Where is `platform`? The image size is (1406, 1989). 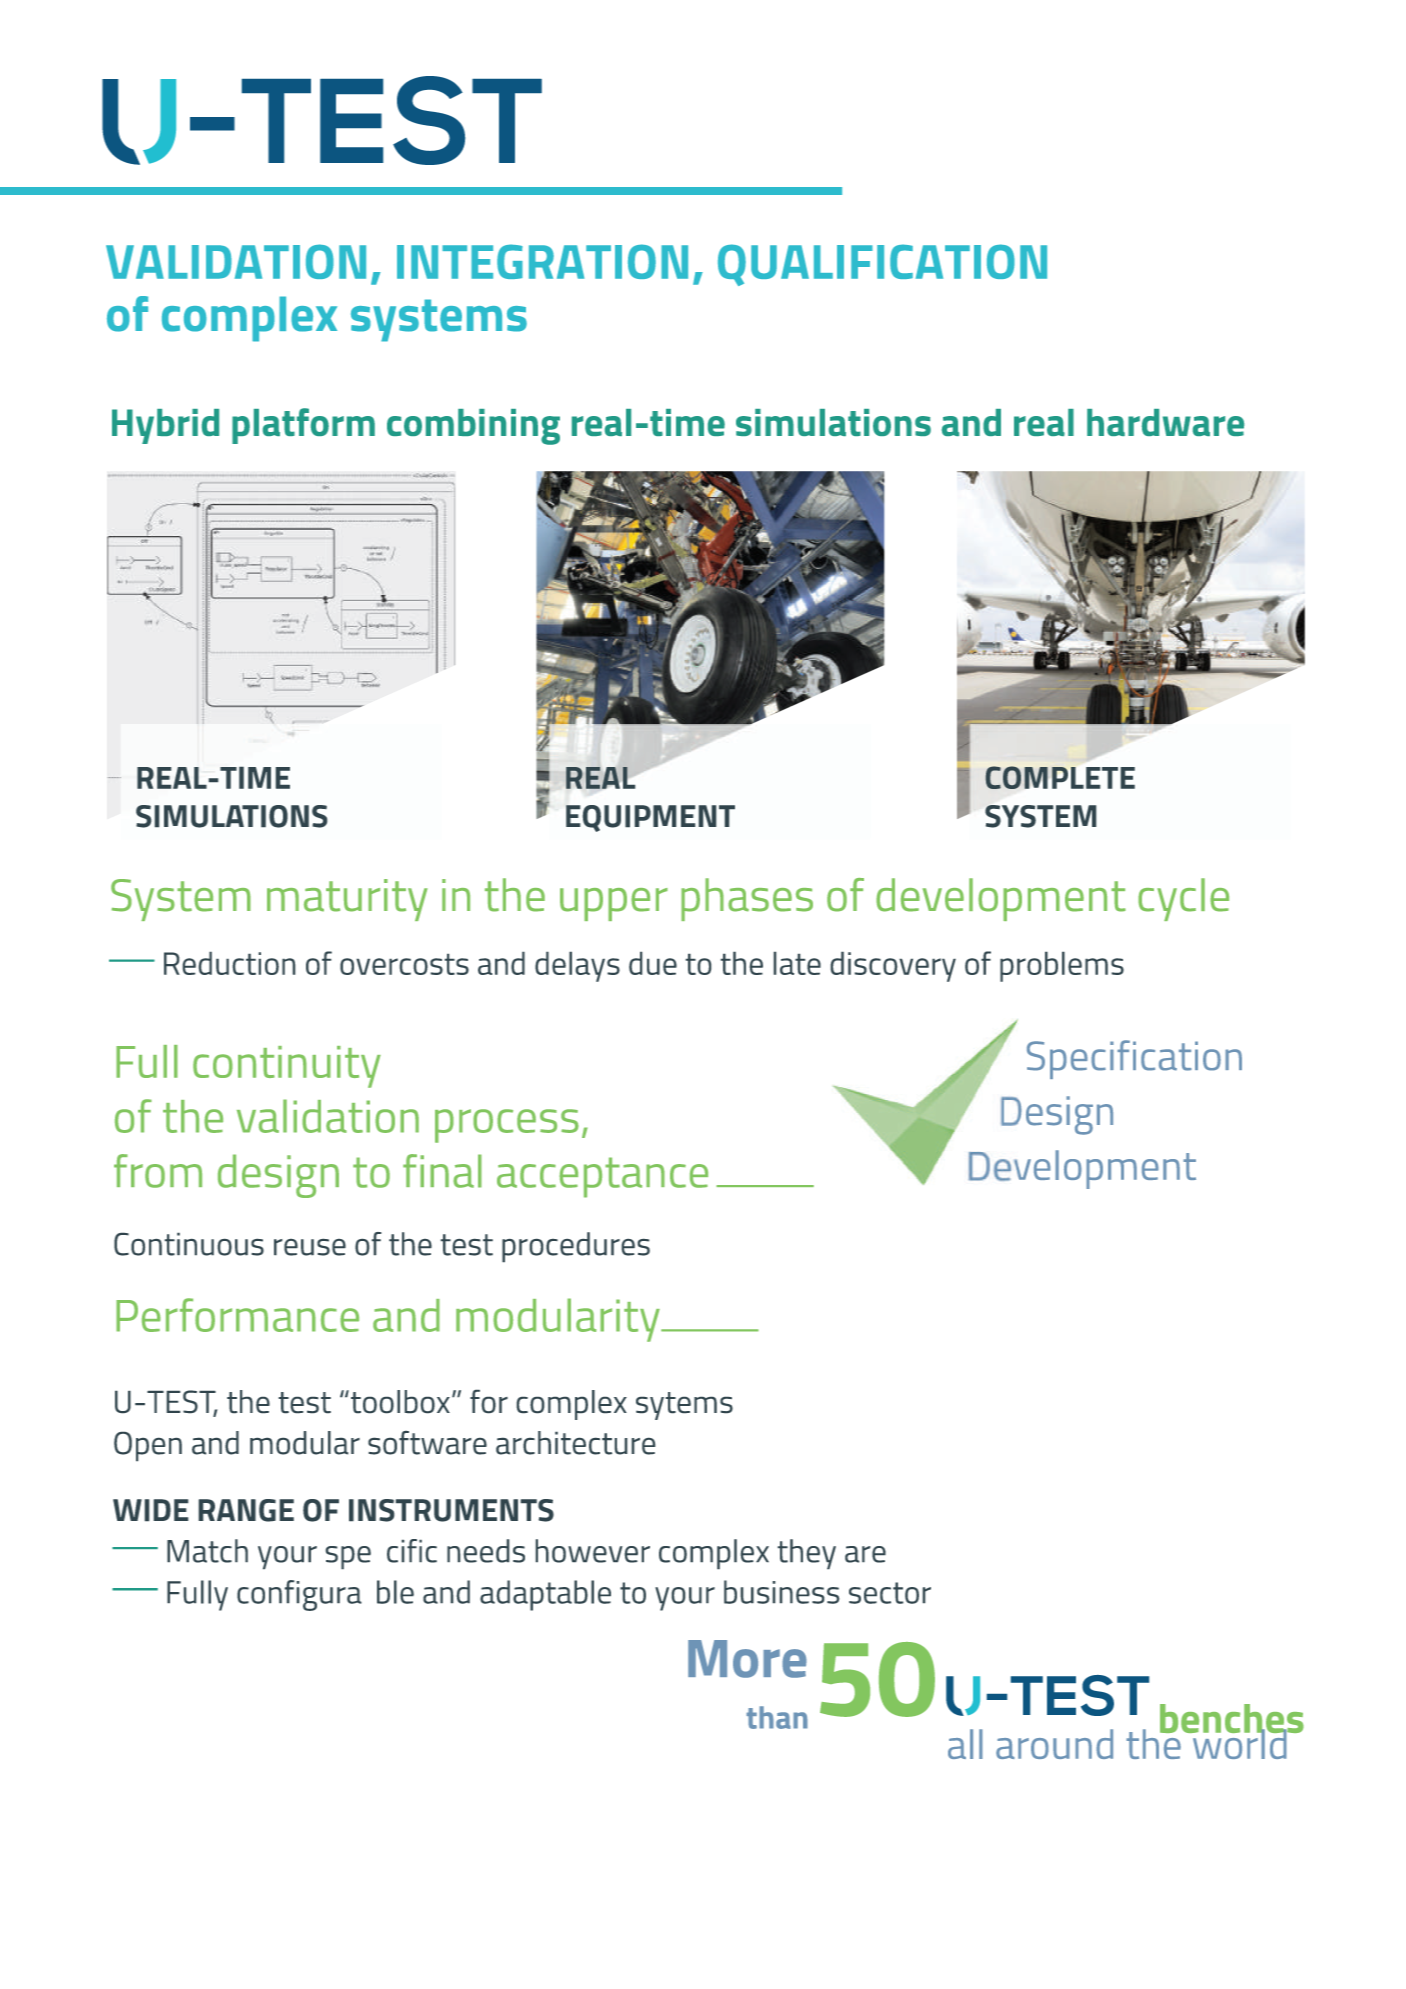
platform is located at coordinates (303, 426).
